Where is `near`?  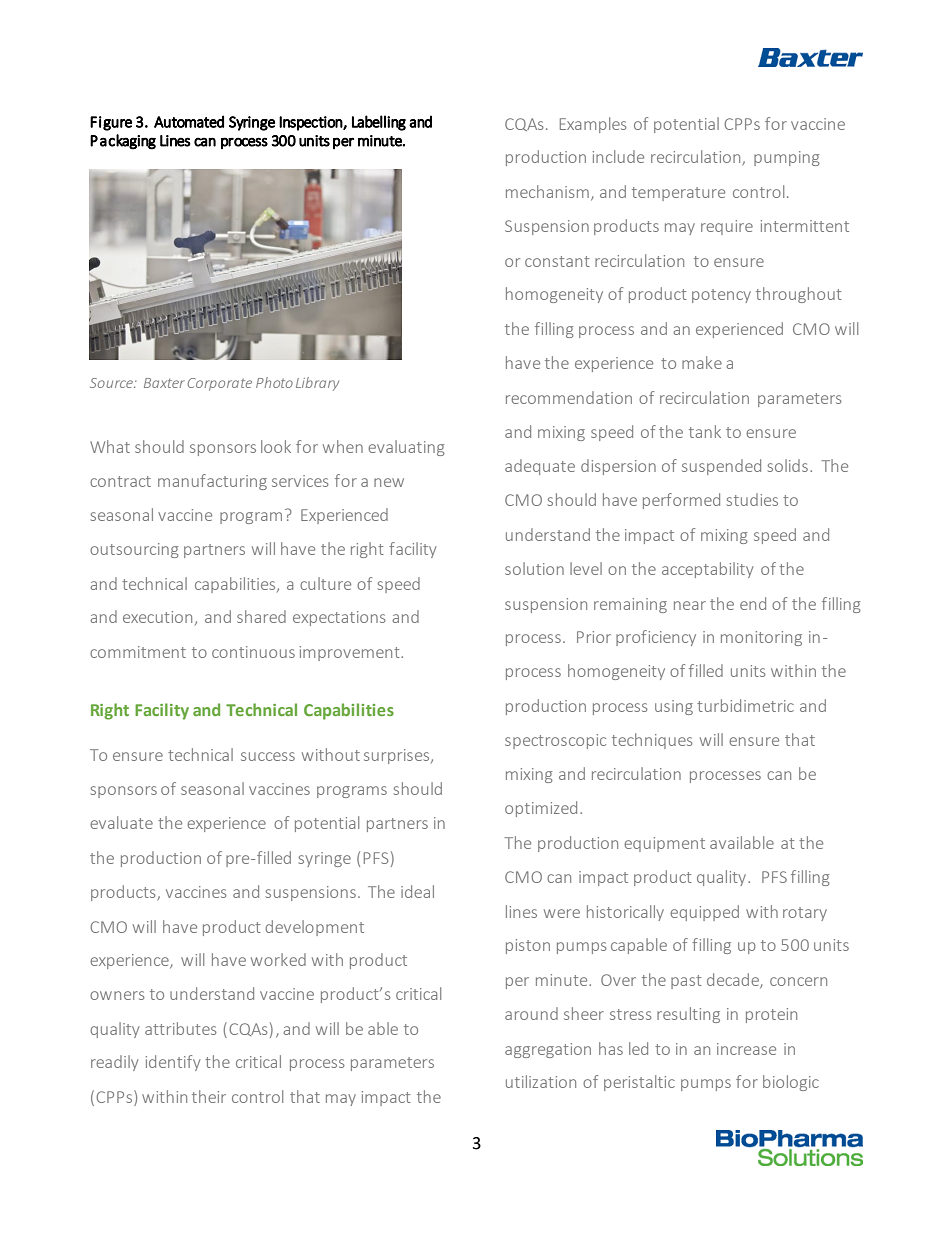
near is located at coordinates (690, 605).
